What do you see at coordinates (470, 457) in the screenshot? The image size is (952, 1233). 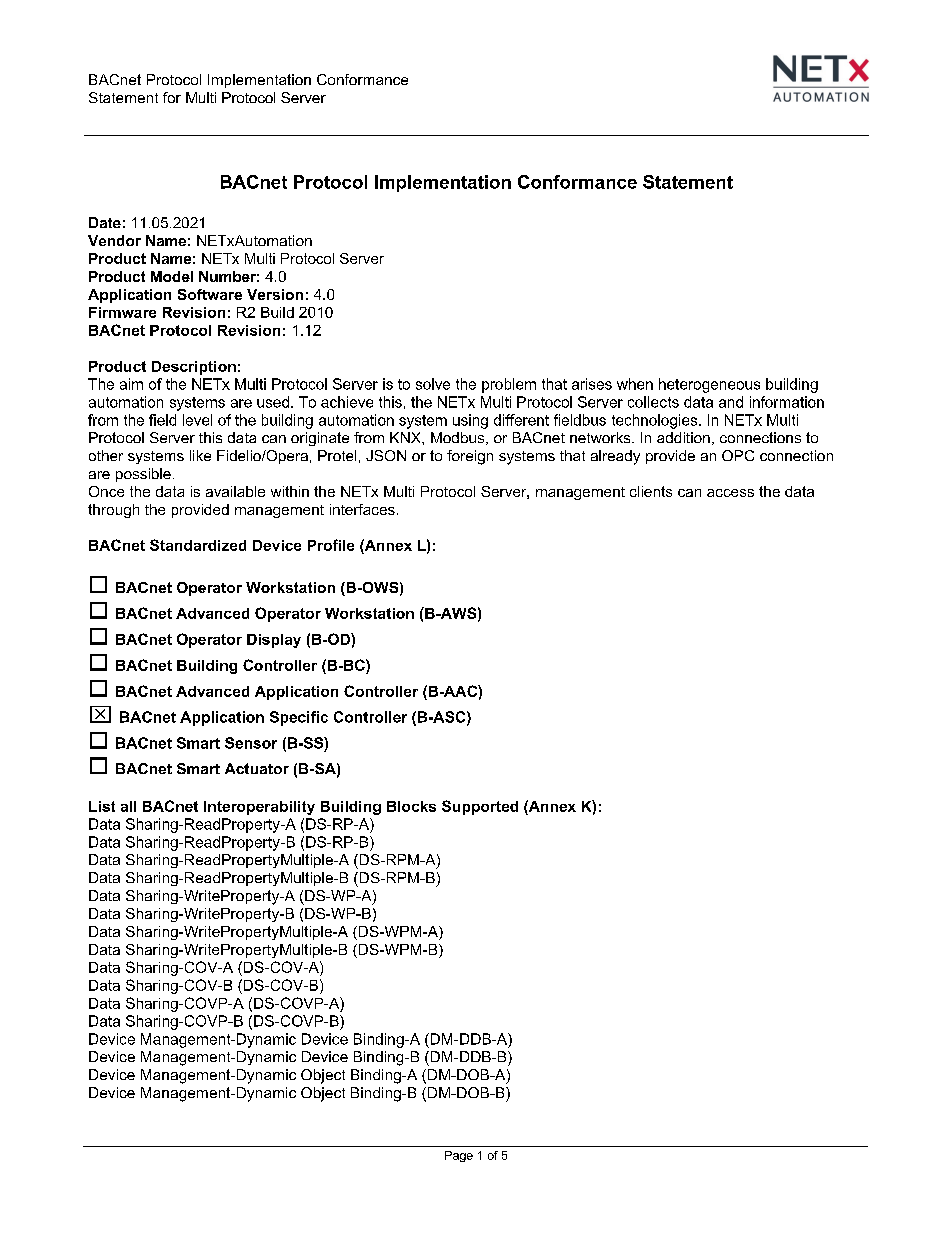 I see `foreign` at bounding box center [470, 457].
